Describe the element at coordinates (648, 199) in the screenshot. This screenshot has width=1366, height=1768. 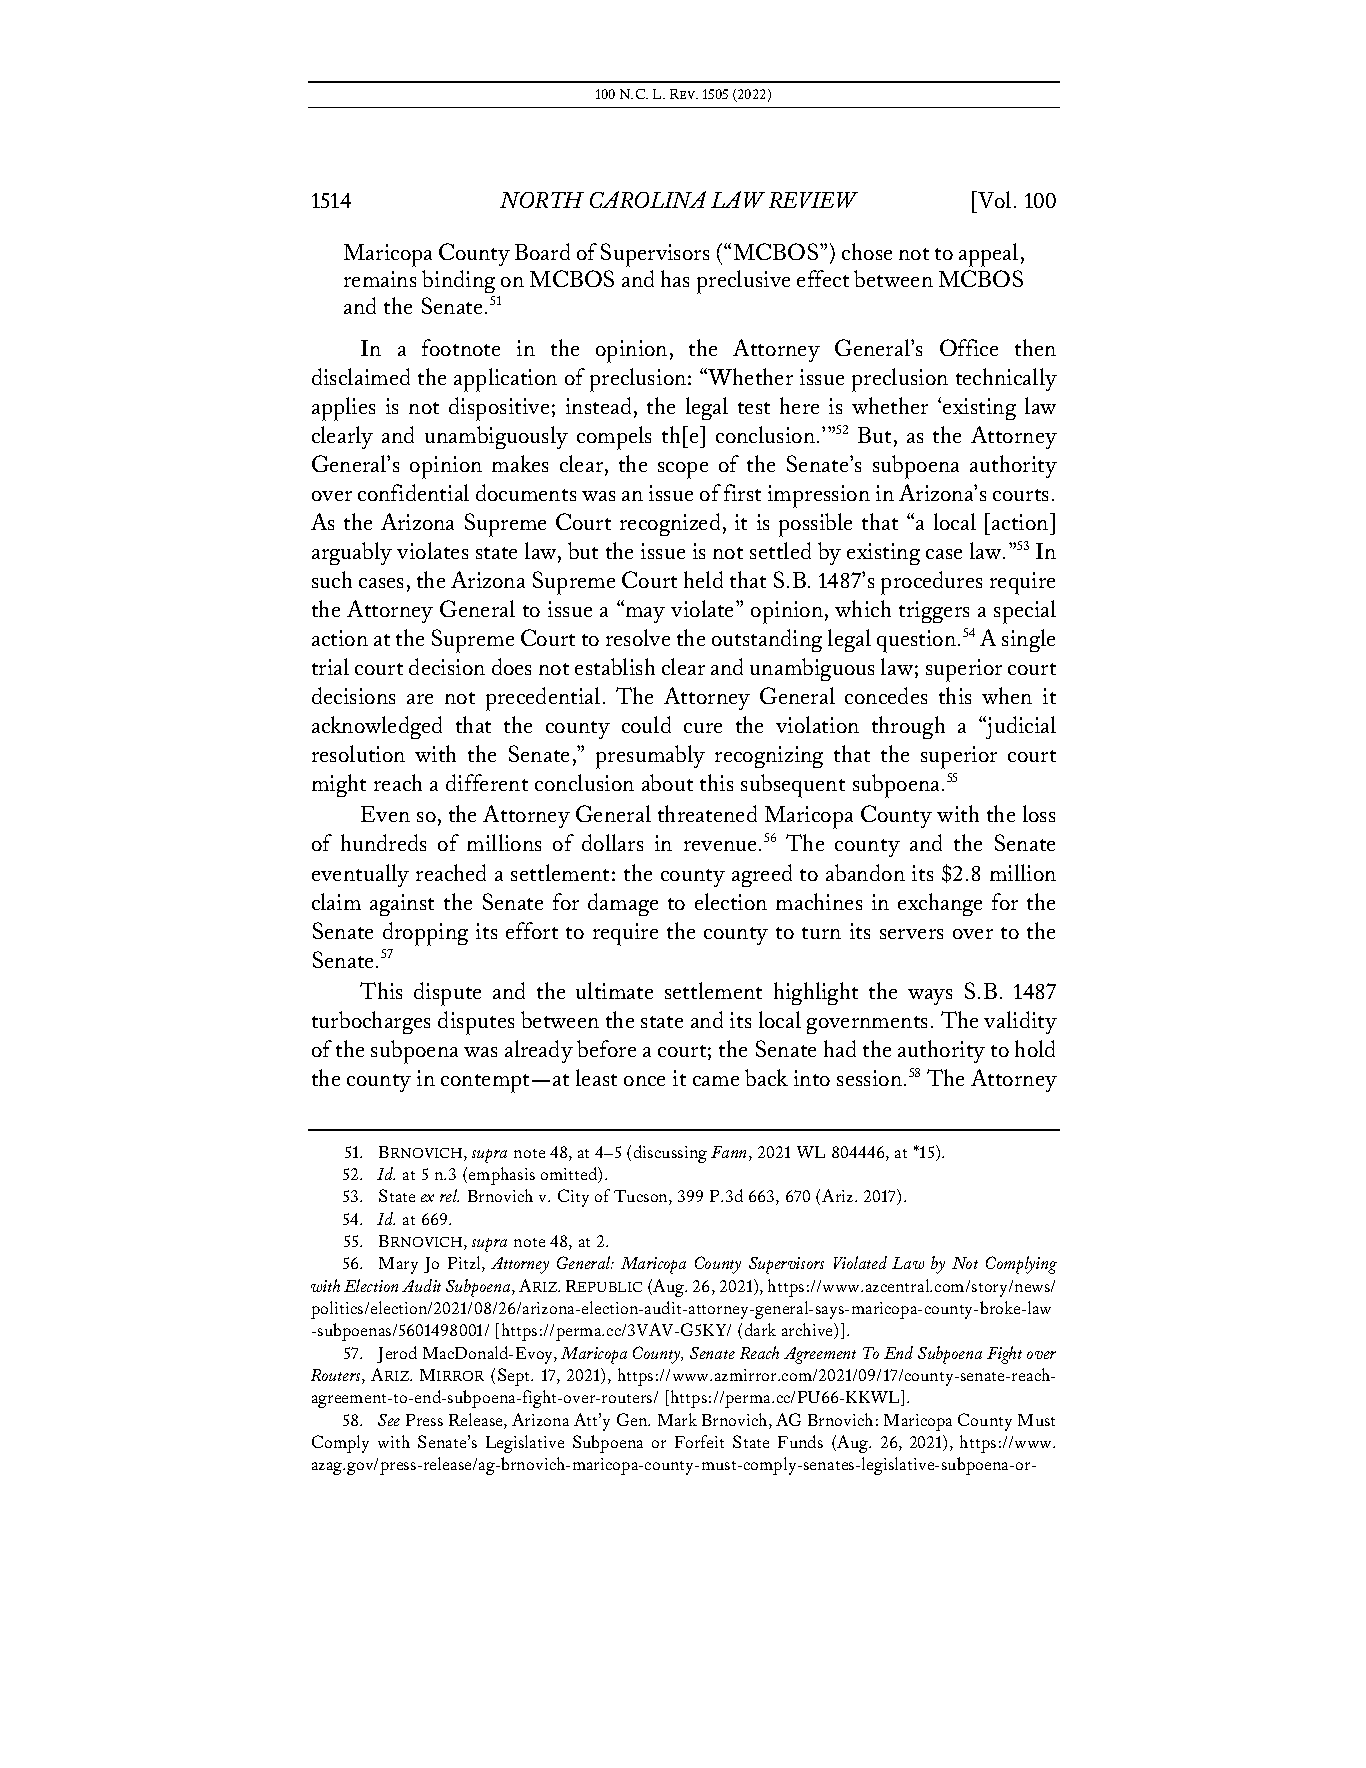
I see `CAROLINA` at that location.
